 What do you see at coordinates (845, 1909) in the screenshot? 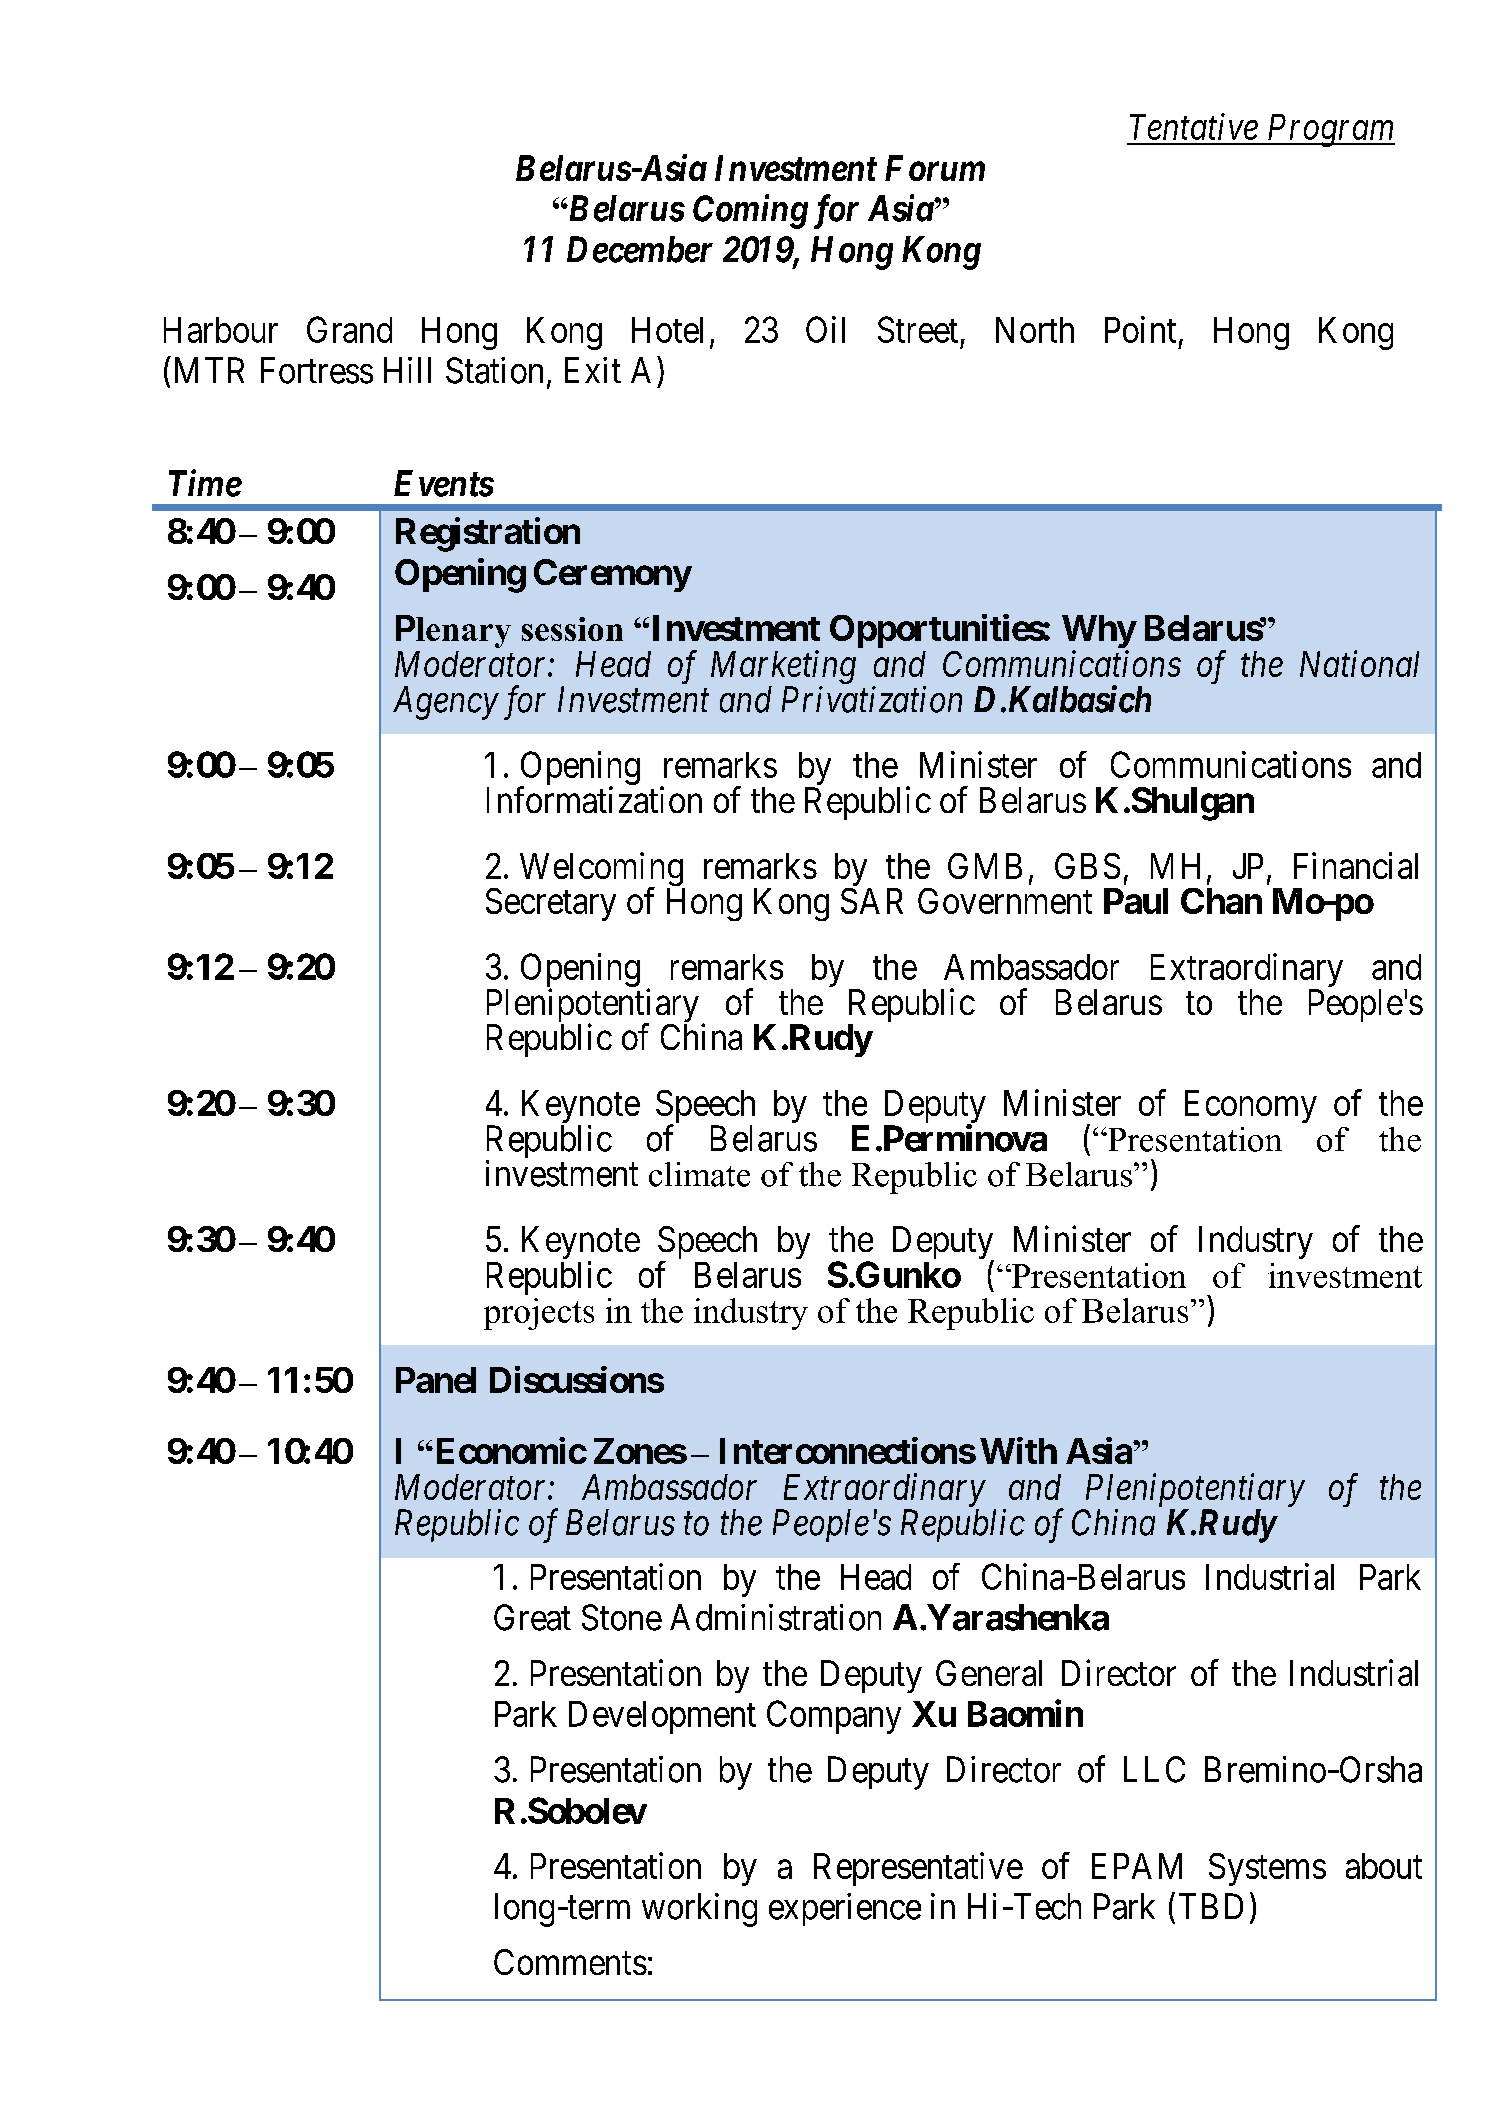
I see `experience` at bounding box center [845, 1909].
